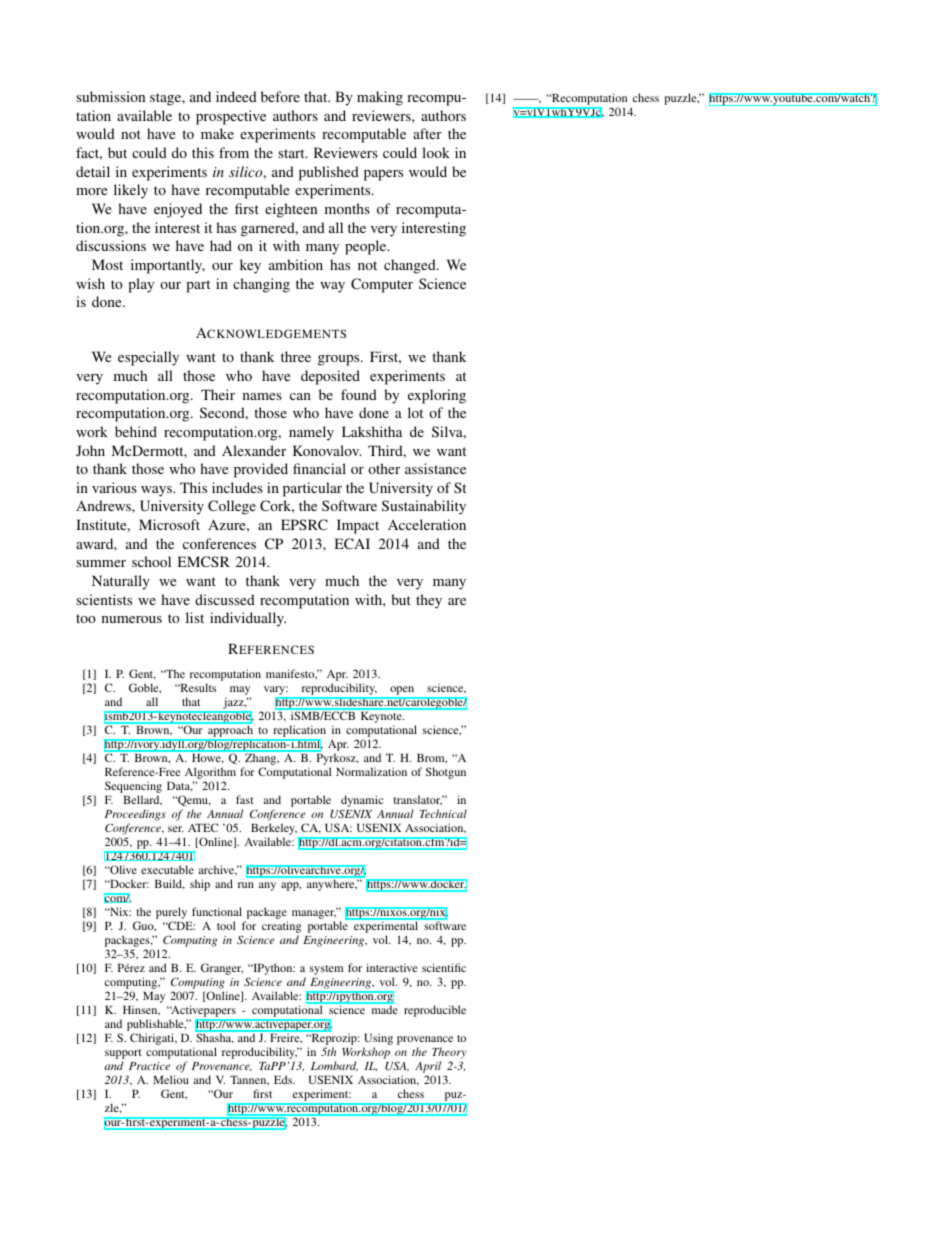 This screenshot has width=952, height=1233. What do you see at coordinates (427, 133) in the screenshot?
I see `after` at bounding box center [427, 133].
